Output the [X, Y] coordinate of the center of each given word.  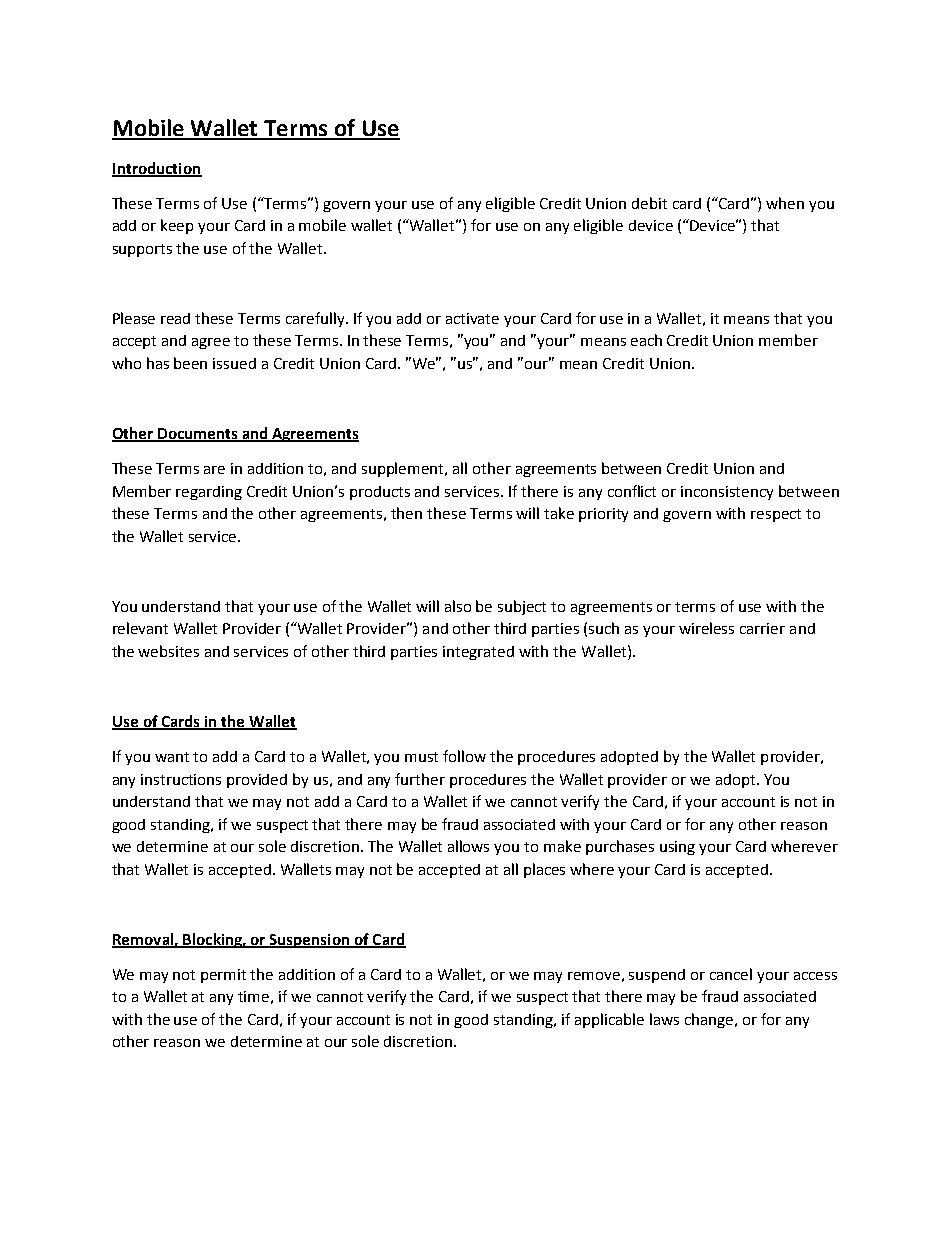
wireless [706, 628]
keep [177, 226]
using [677, 848]
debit [649, 203]
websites [168, 651]
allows [468, 846]
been [190, 363]
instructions [181, 779]
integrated [478, 653]
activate [472, 318]
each [646, 340]
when [785, 203]
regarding [209, 493]
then [406, 513]
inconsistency [727, 493]
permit [223, 976]
